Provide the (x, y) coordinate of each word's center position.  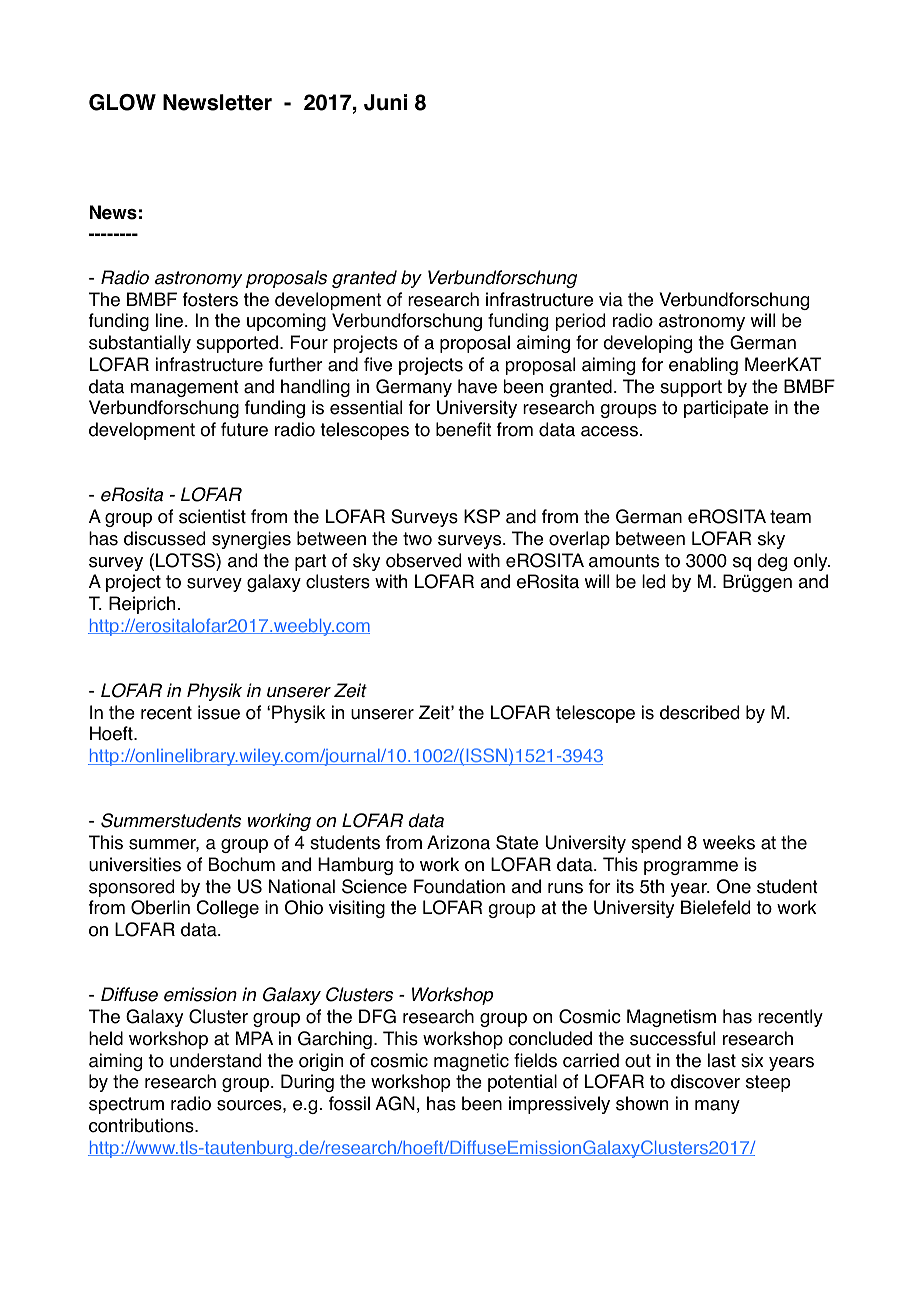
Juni (385, 102)
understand (215, 1060)
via (611, 299)
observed (423, 560)
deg (772, 562)
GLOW (122, 102)
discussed (164, 538)
